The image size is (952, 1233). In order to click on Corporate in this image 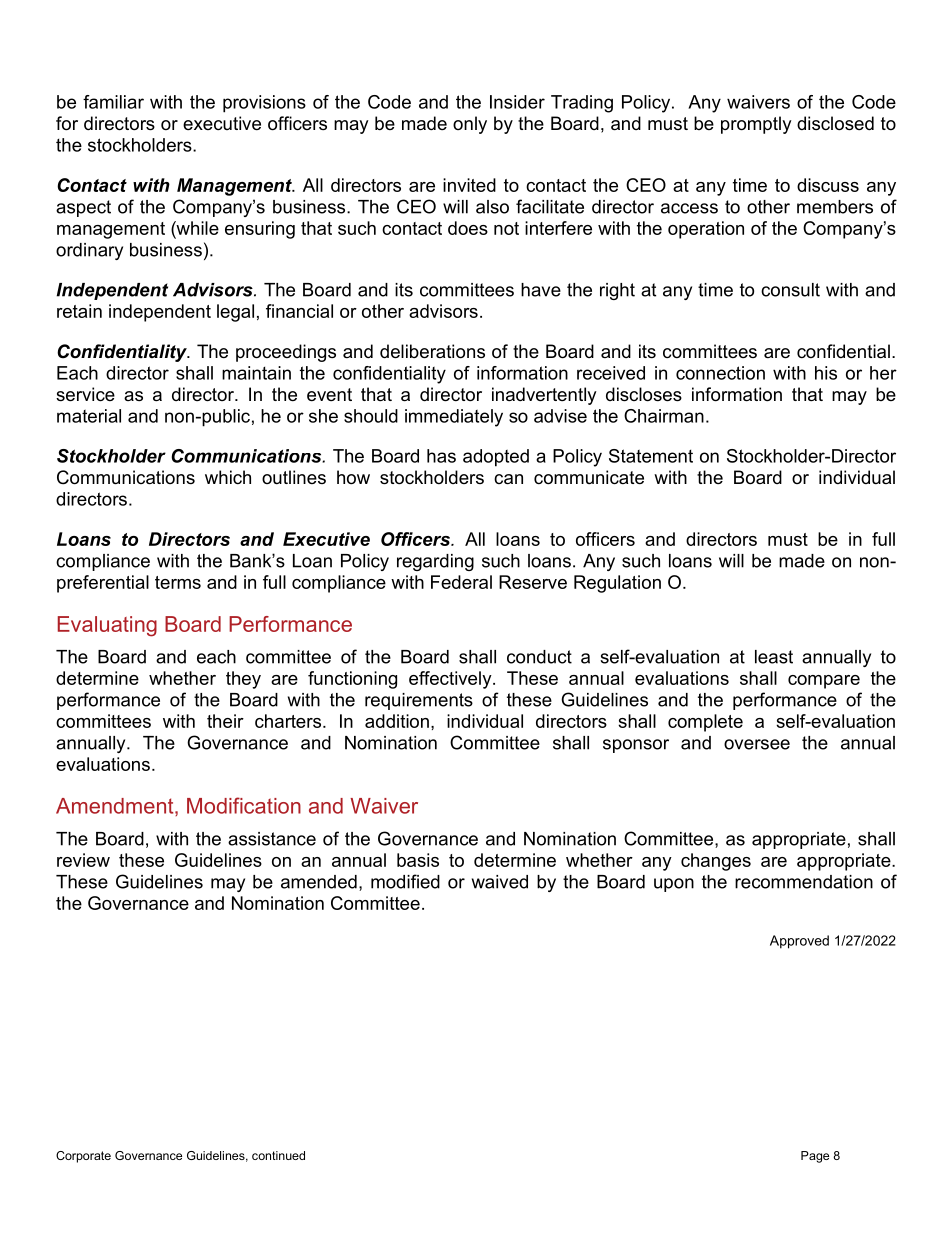, I will do `click(83, 1157)`.
